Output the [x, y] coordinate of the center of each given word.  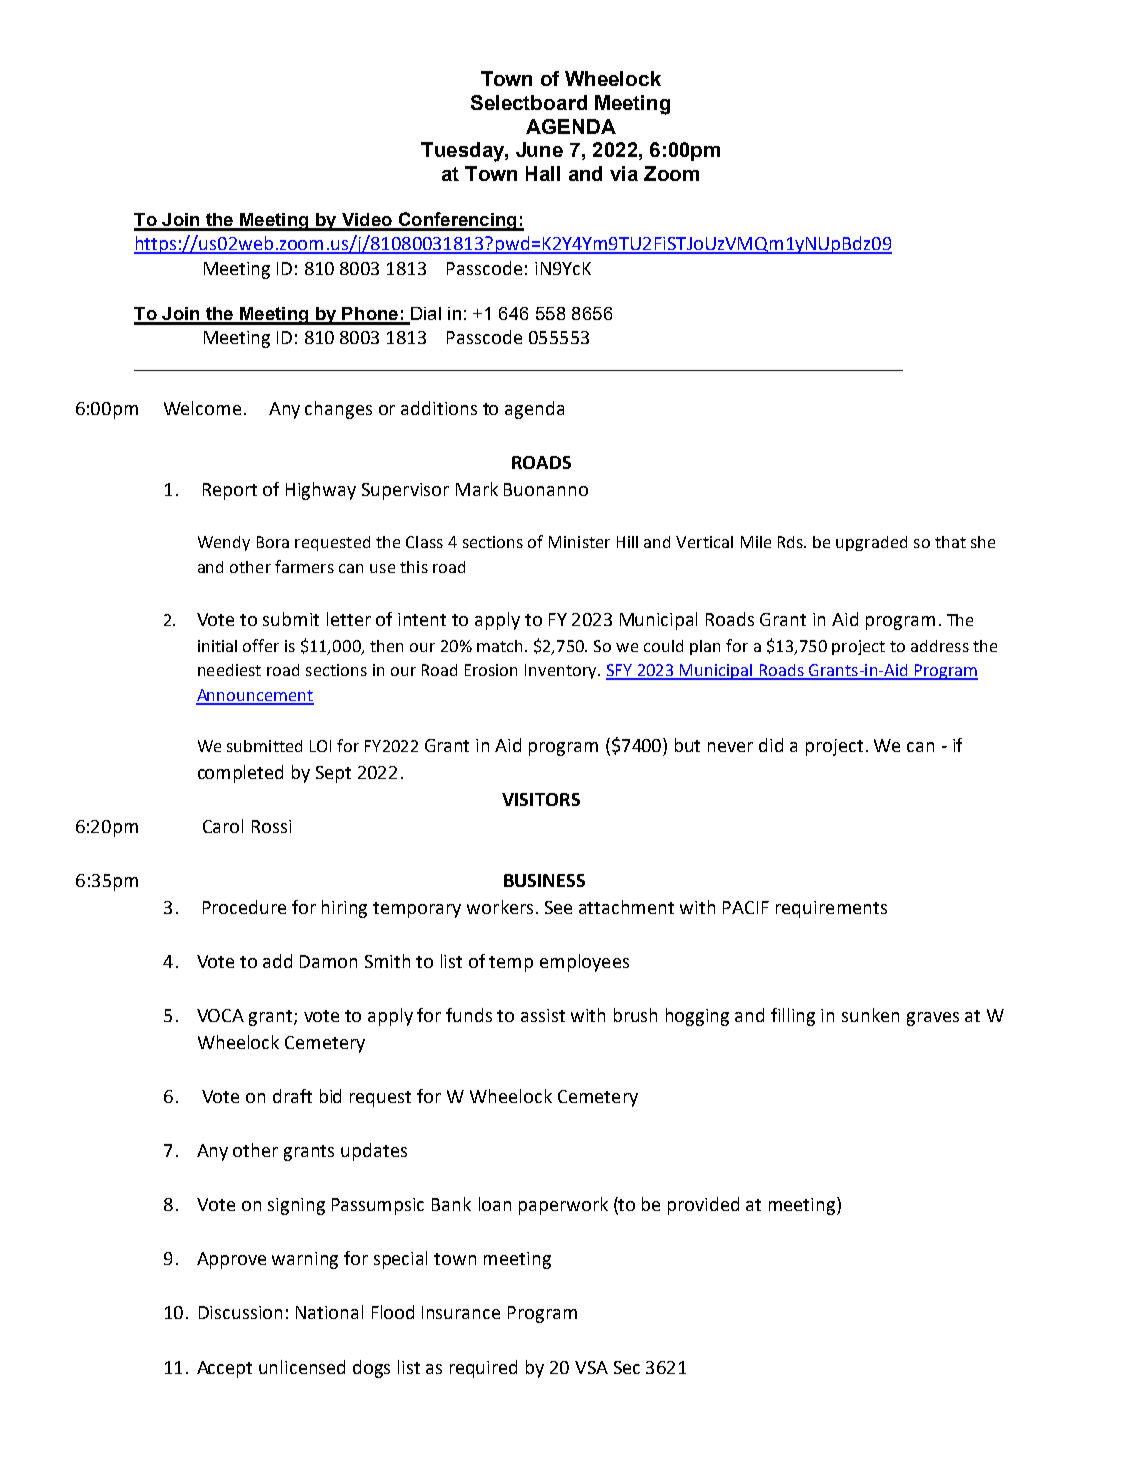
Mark [477, 489]
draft [292, 1096]
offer [261, 645]
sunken [870, 1015]
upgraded [871, 543]
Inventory [562, 671]
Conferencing [457, 221]
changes [338, 410]
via [624, 173]
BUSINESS [544, 880]
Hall [543, 173]
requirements [831, 909]
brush [635, 1015]
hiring [344, 909]
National [329, 1312]
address [940, 646]
